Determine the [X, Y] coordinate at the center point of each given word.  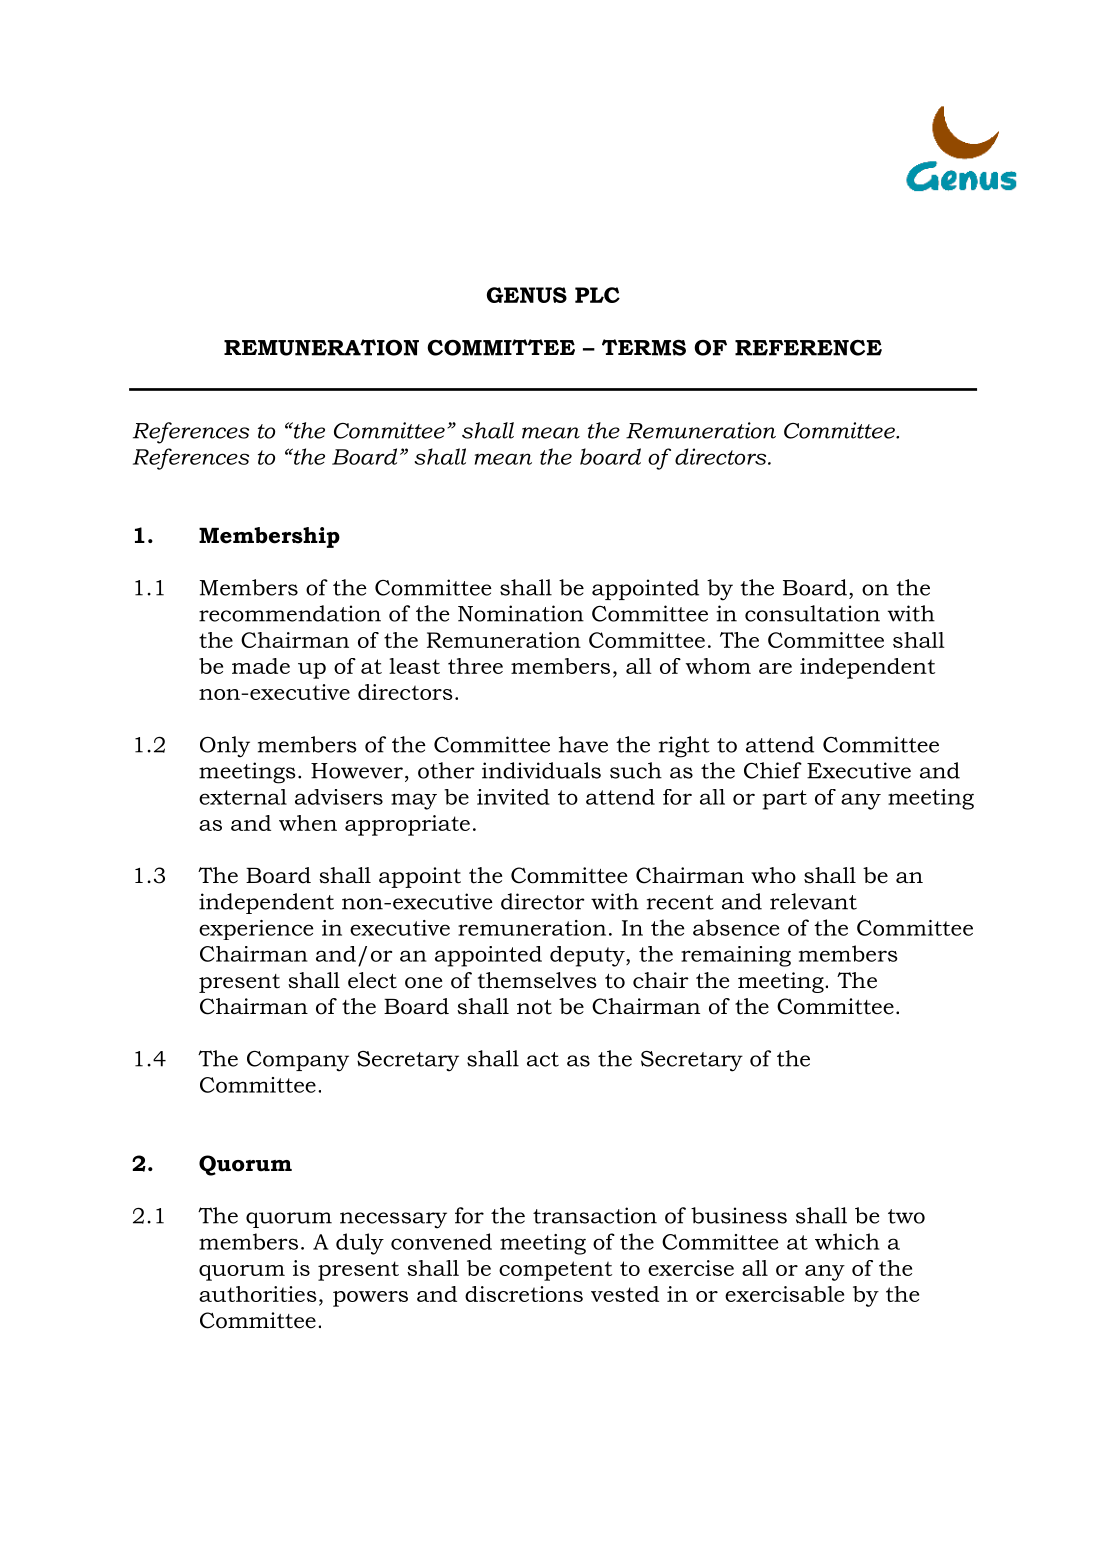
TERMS [644, 347]
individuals [541, 770]
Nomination [521, 613]
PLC [597, 295]
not [534, 1007]
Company [298, 1061]
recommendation [290, 613]
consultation [812, 613]
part [785, 800]
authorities [258, 1294]
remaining [736, 956]
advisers [339, 797]
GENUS [527, 295]
